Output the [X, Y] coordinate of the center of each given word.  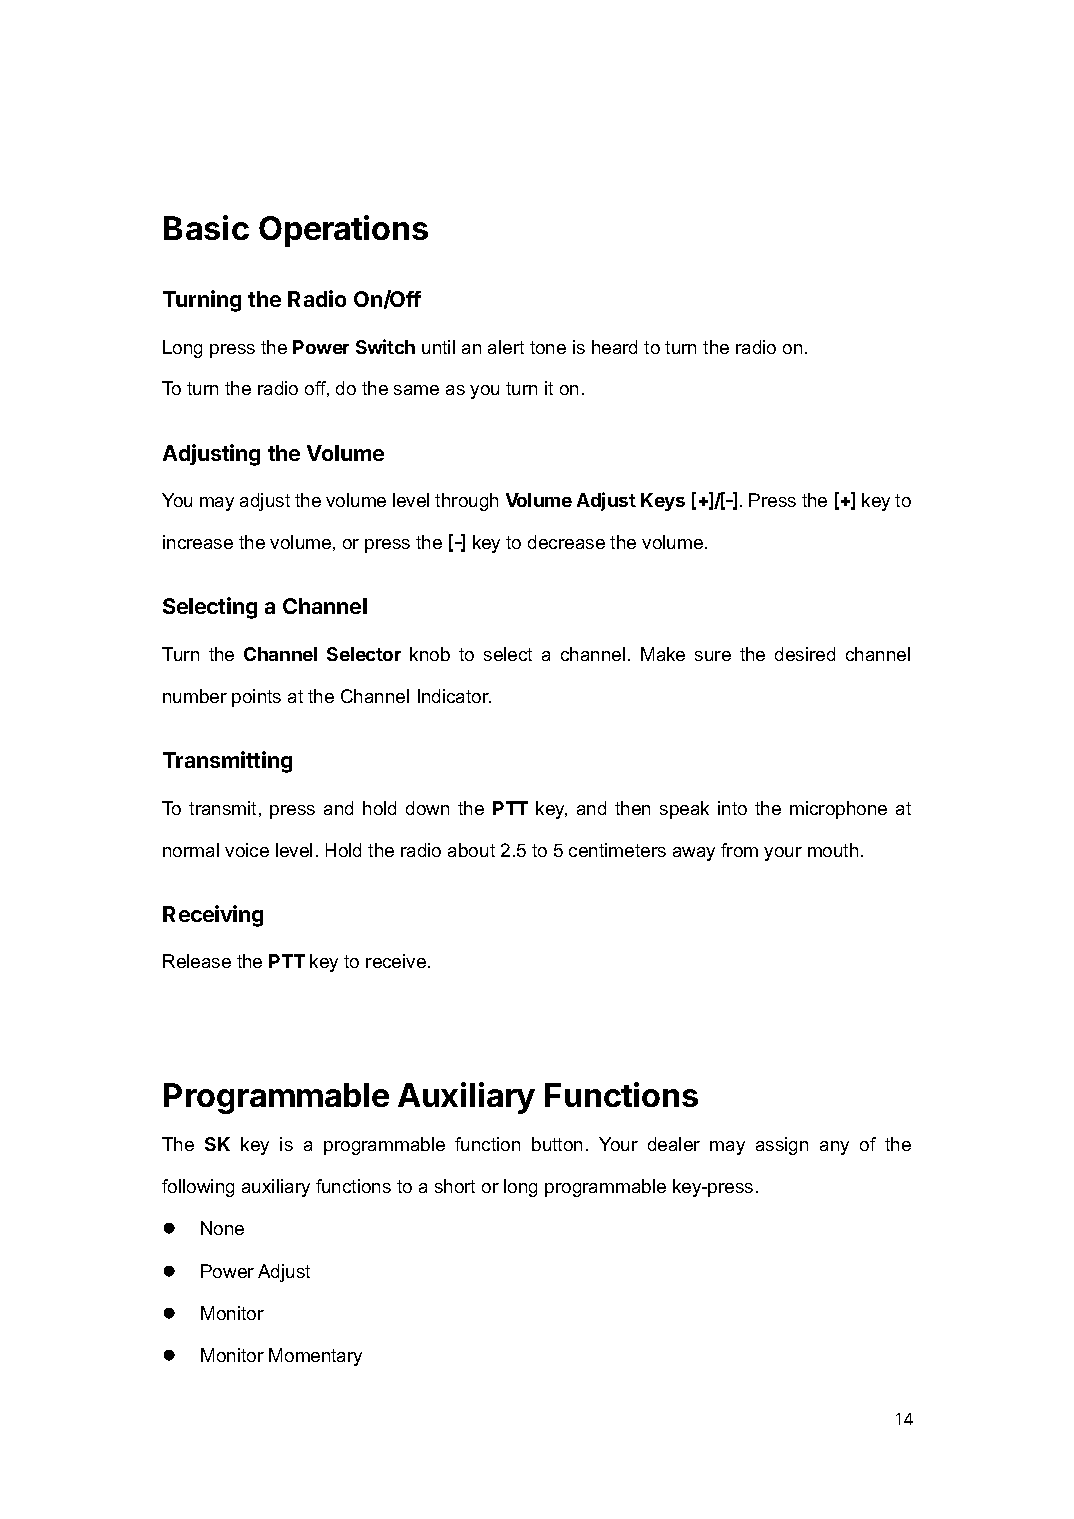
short [455, 1186]
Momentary [315, 1357]
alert [506, 347]
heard [614, 347]
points [256, 698]
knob [430, 654]
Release [197, 961]
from [739, 850]
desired [805, 654]
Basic [206, 227]
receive [396, 961]
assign [782, 1146]
